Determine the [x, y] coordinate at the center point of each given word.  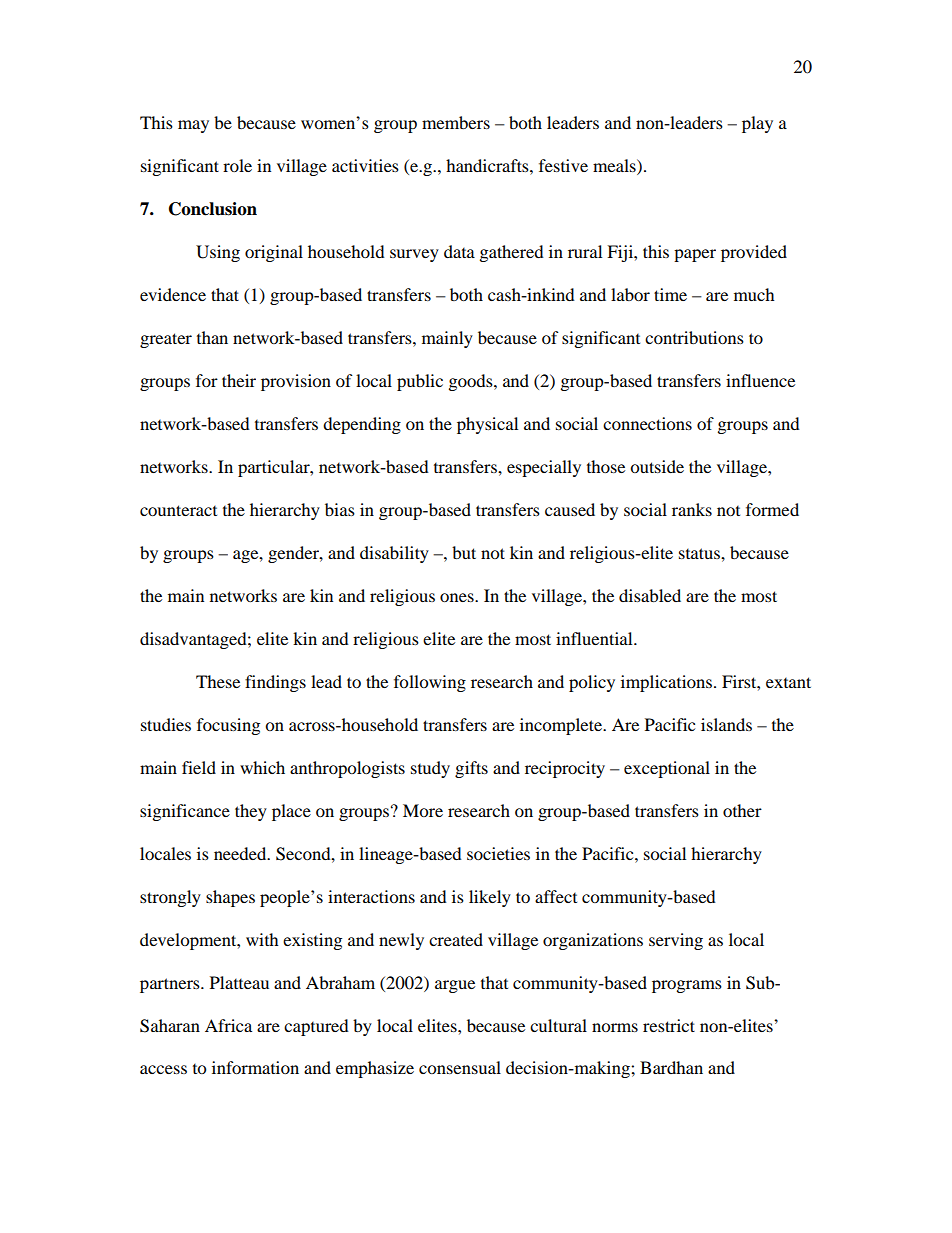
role [237, 165]
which [262, 767]
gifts [471, 769]
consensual [460, 1067]
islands [726, 724]
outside [657, 466]
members [456, 122]
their [239, 380]
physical [487, 425]
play [757, 124]
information [255, 1067]
